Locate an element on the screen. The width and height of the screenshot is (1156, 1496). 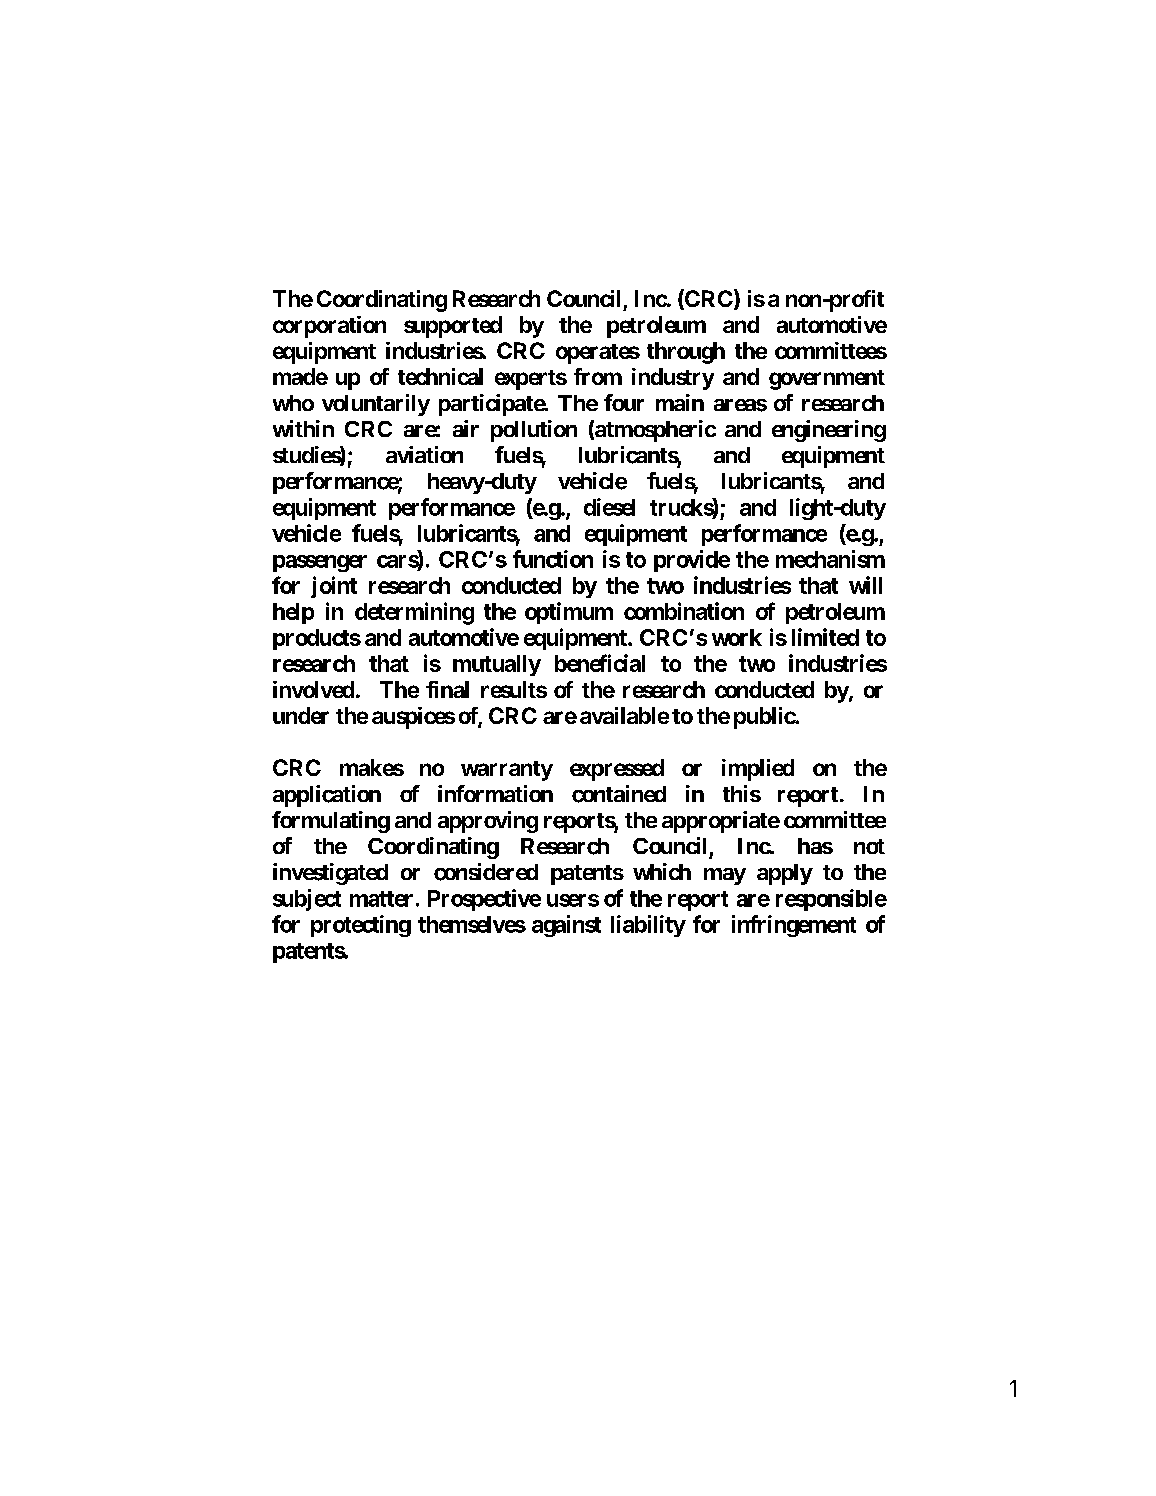
corporation is located at coordinates (329, 327).
